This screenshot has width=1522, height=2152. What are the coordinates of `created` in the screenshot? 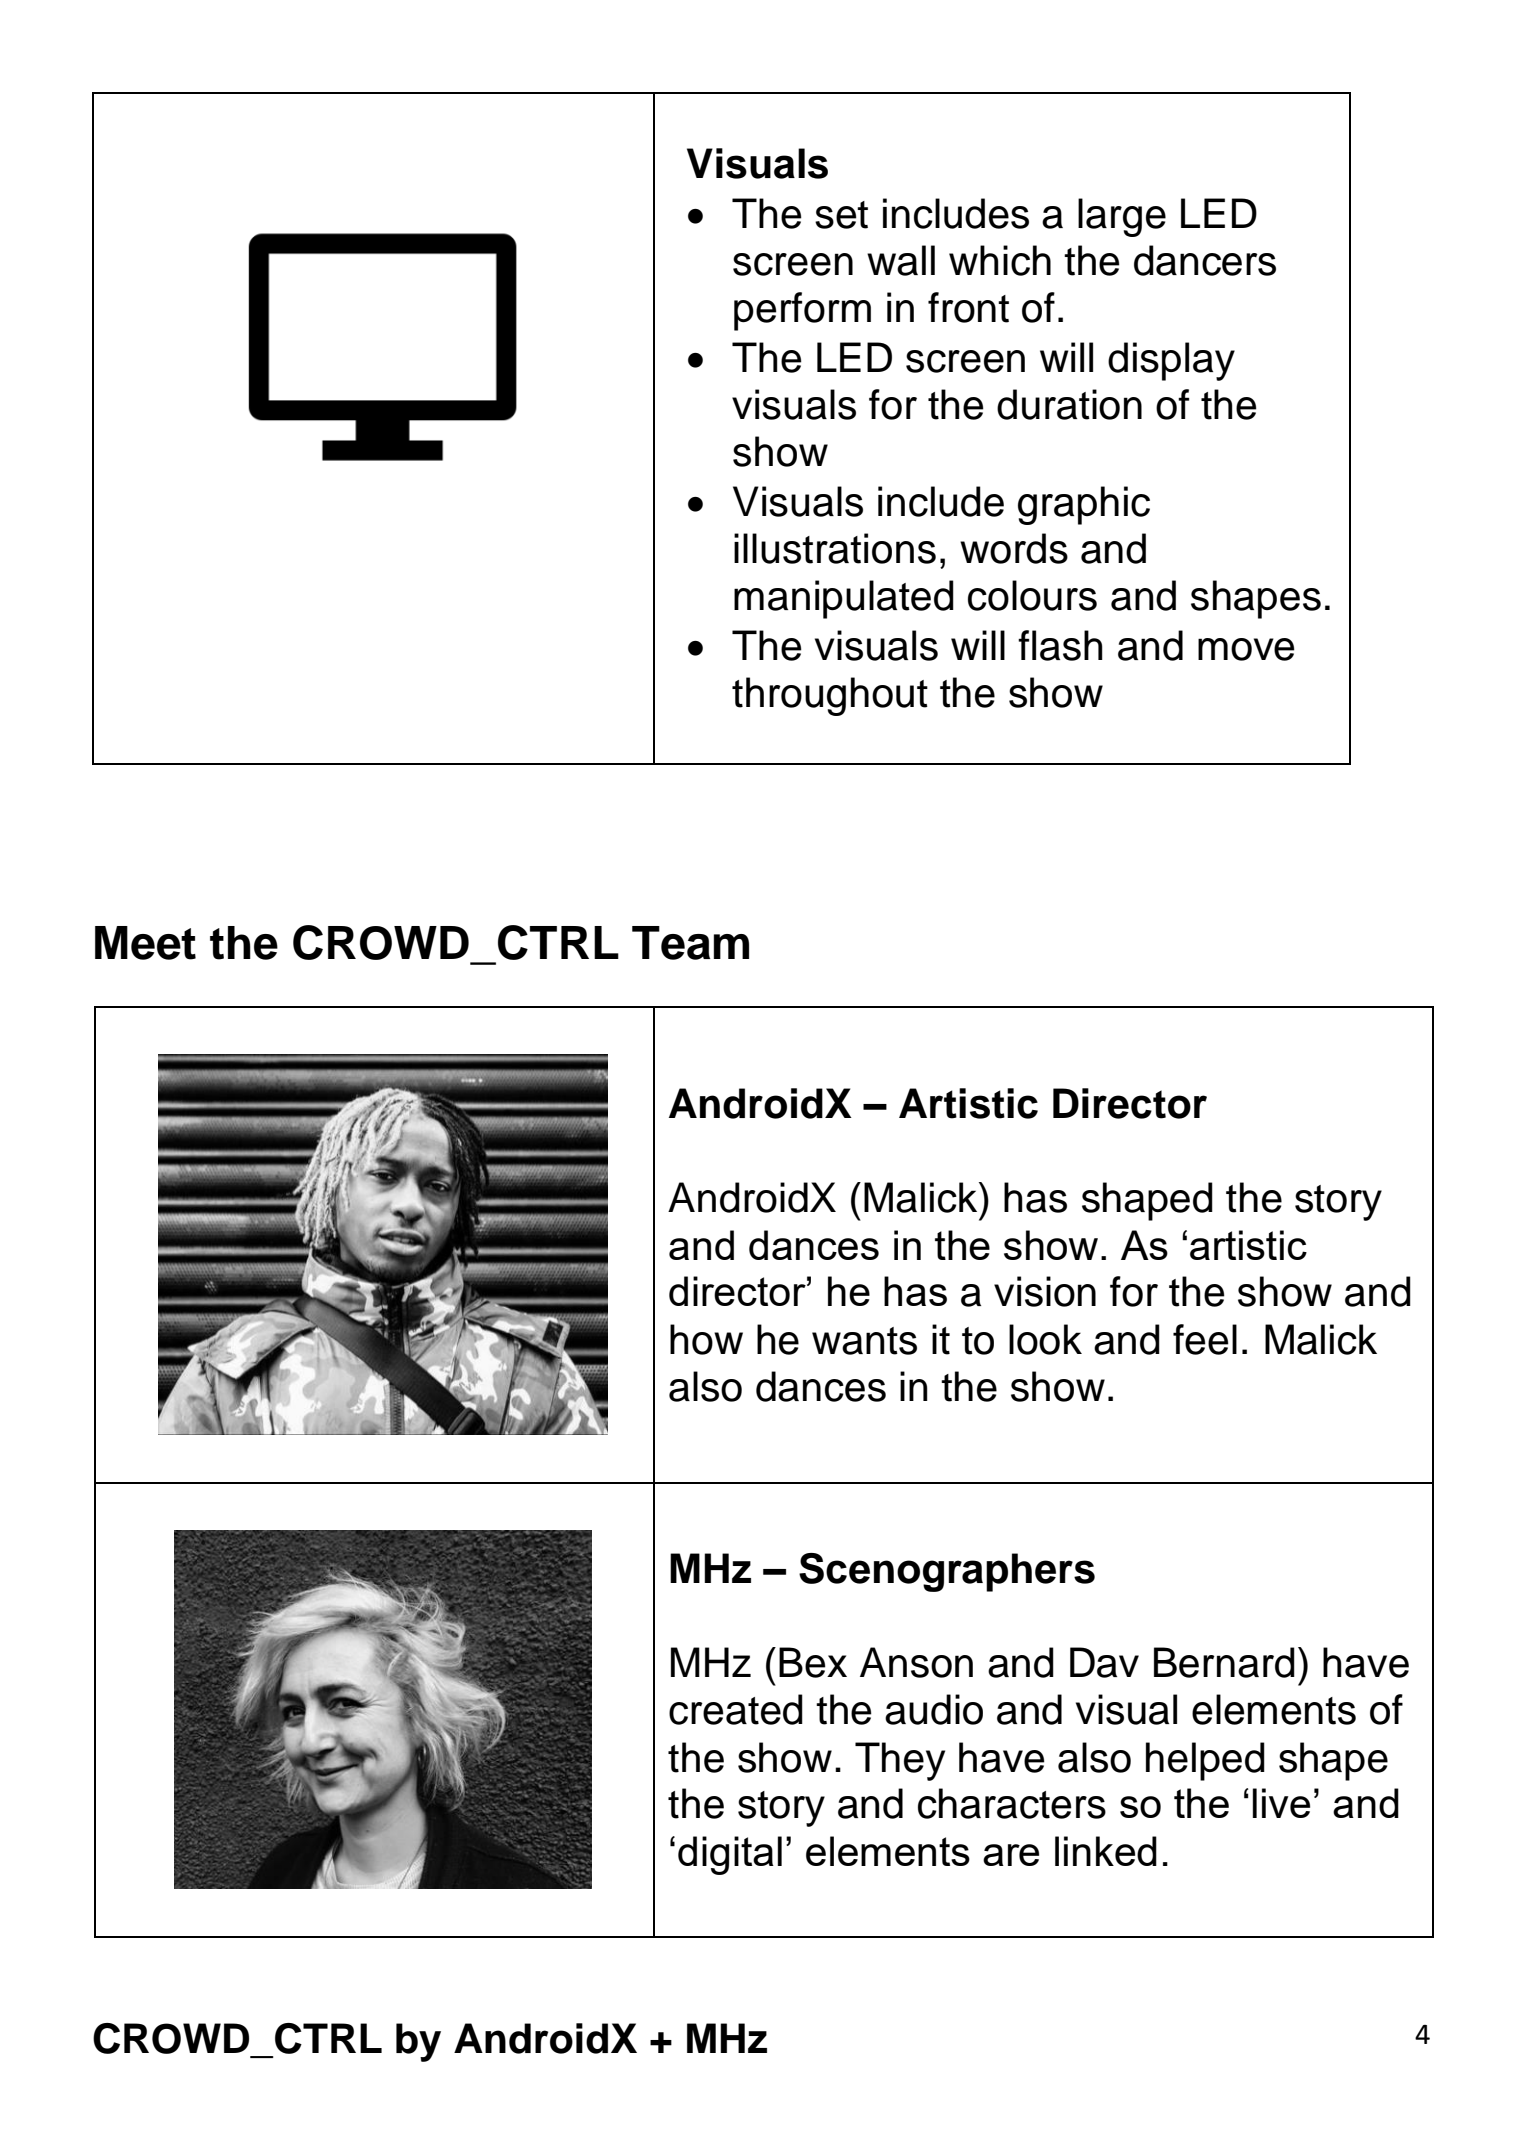 It's located at (736, 1709).
